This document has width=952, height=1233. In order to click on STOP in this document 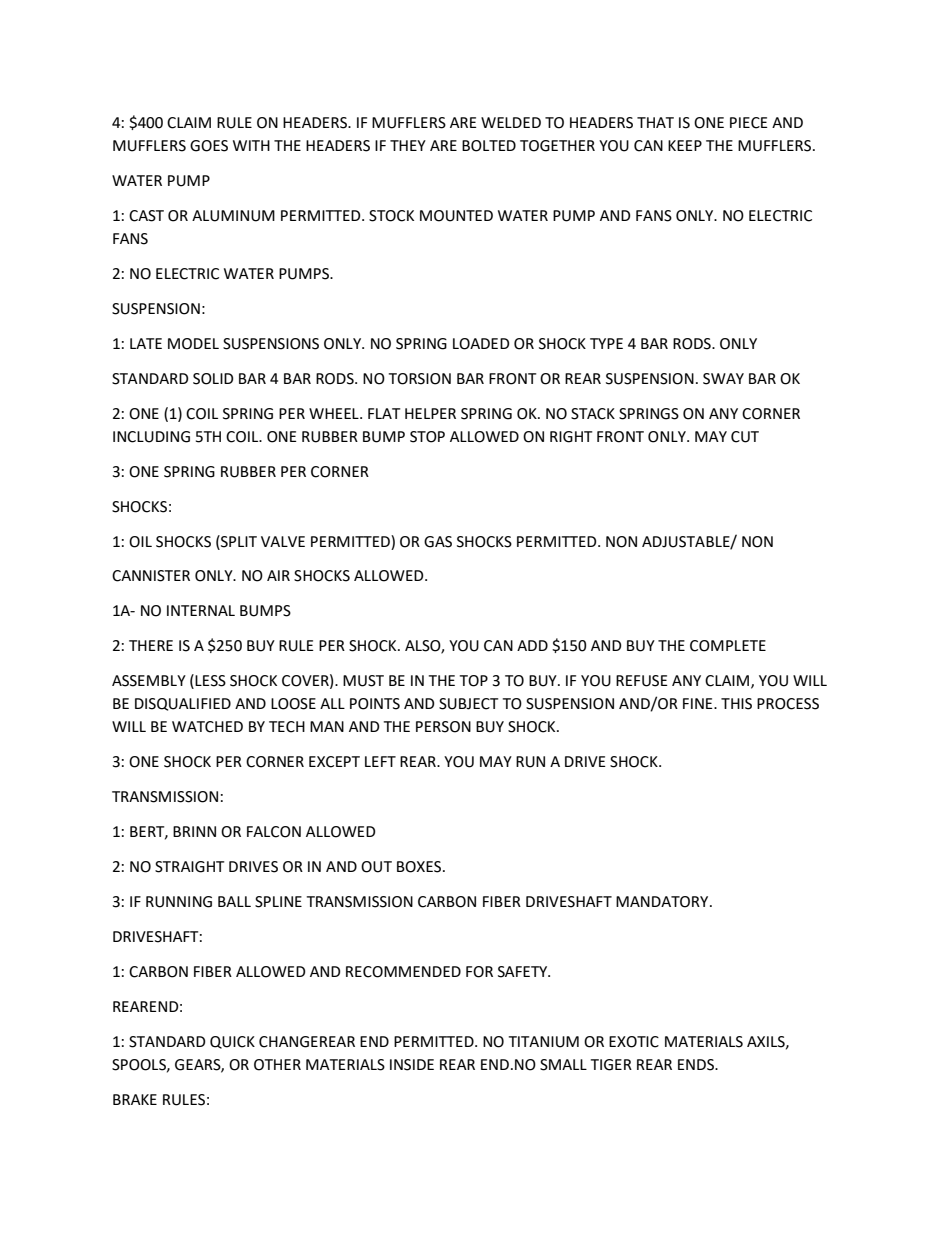, I will do `click(427, 437)`.
